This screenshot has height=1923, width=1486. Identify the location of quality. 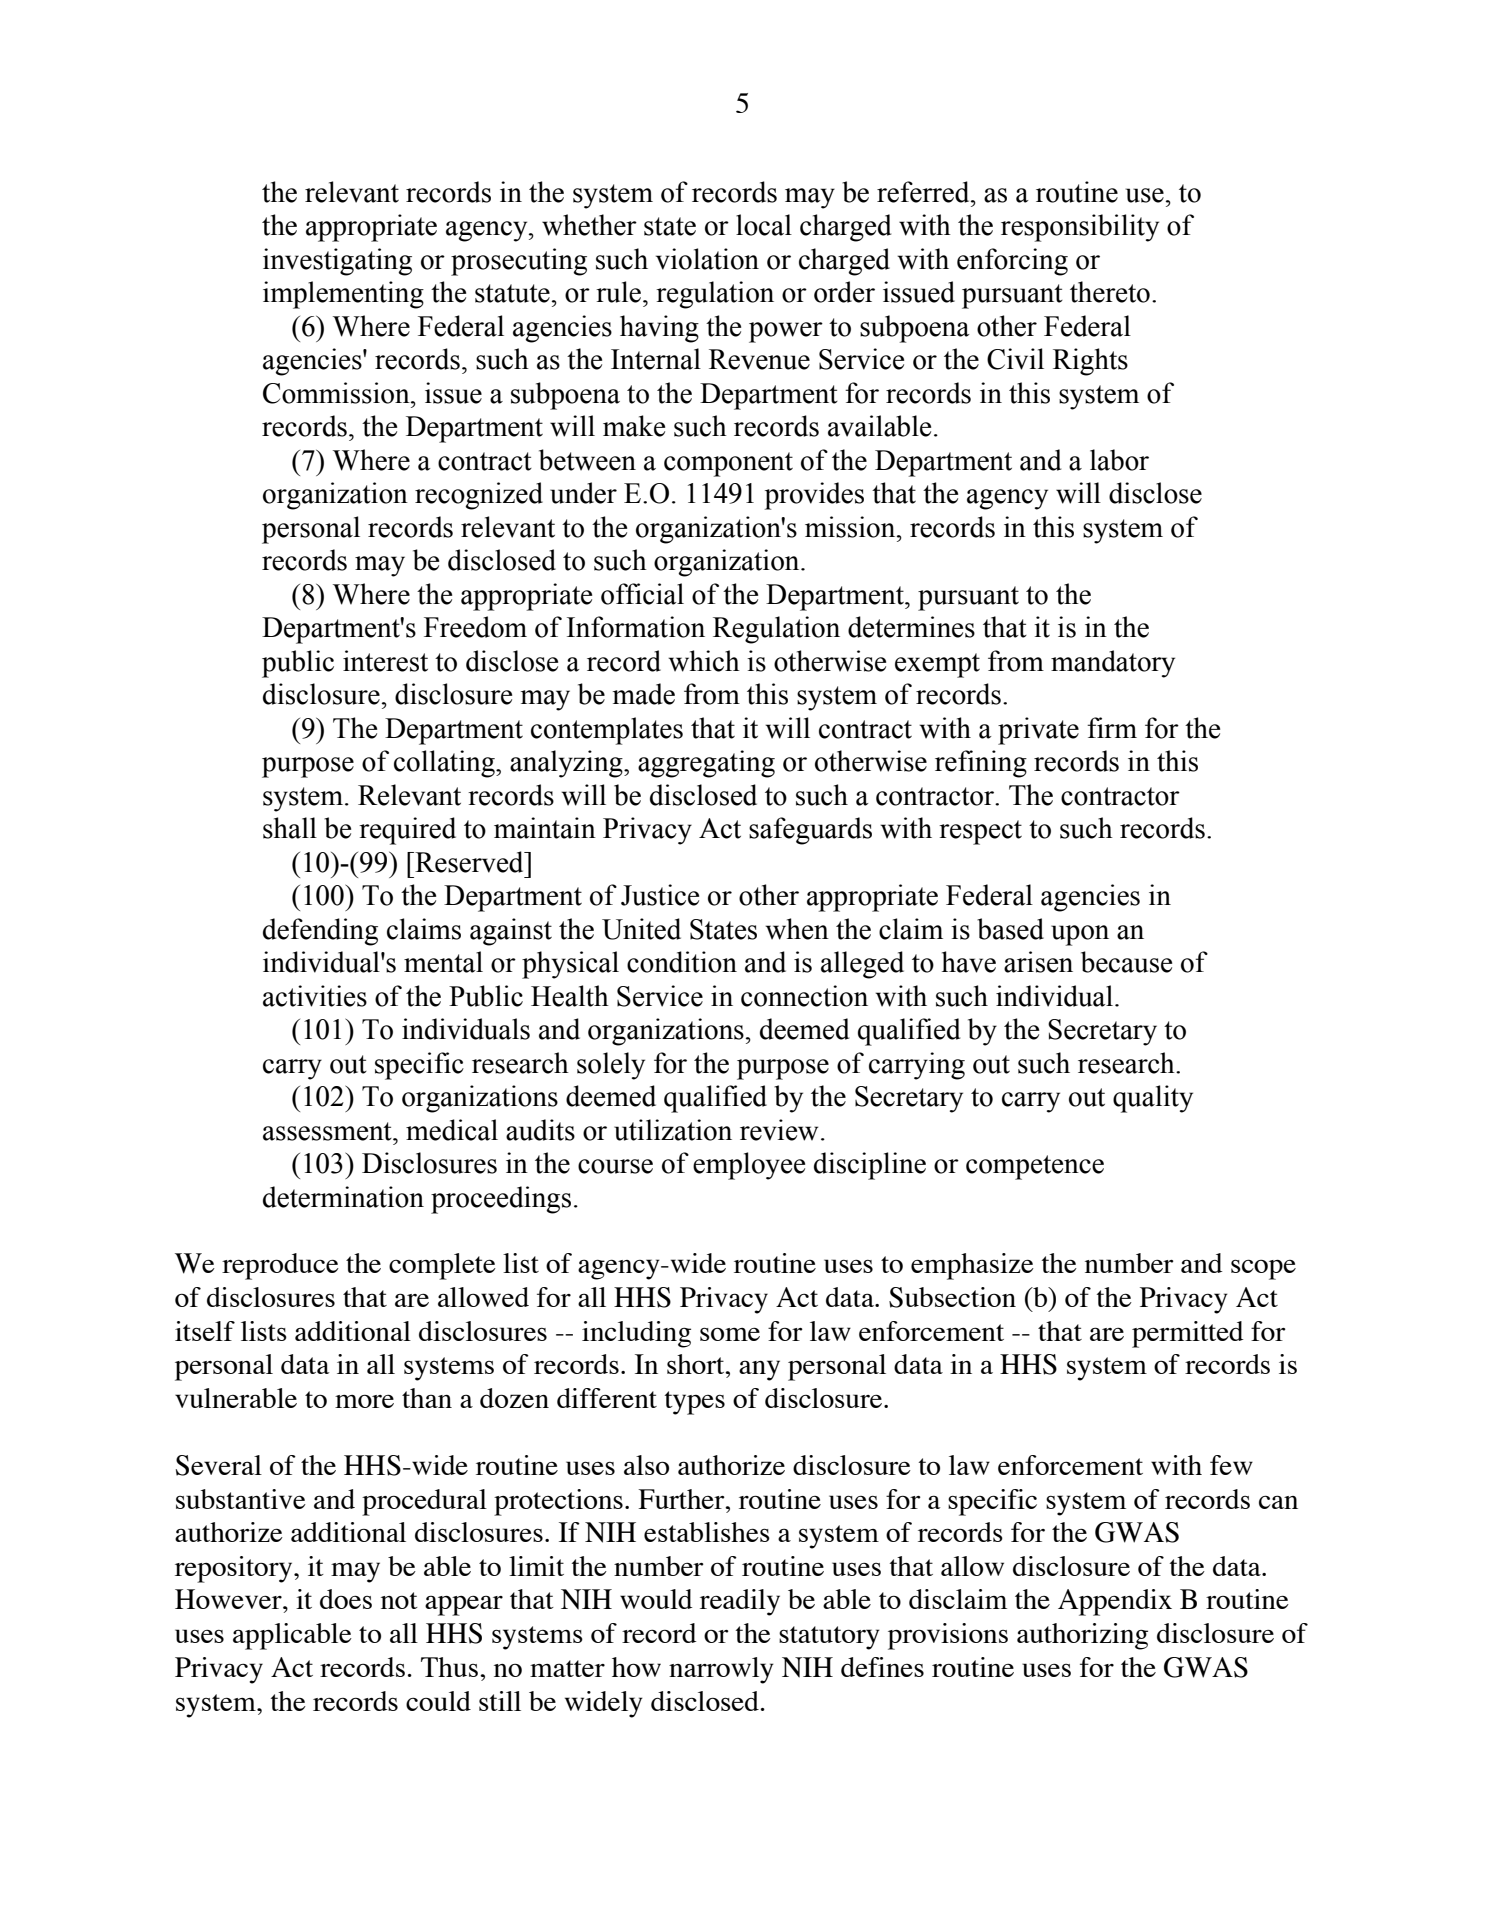
(1153, 1099).
